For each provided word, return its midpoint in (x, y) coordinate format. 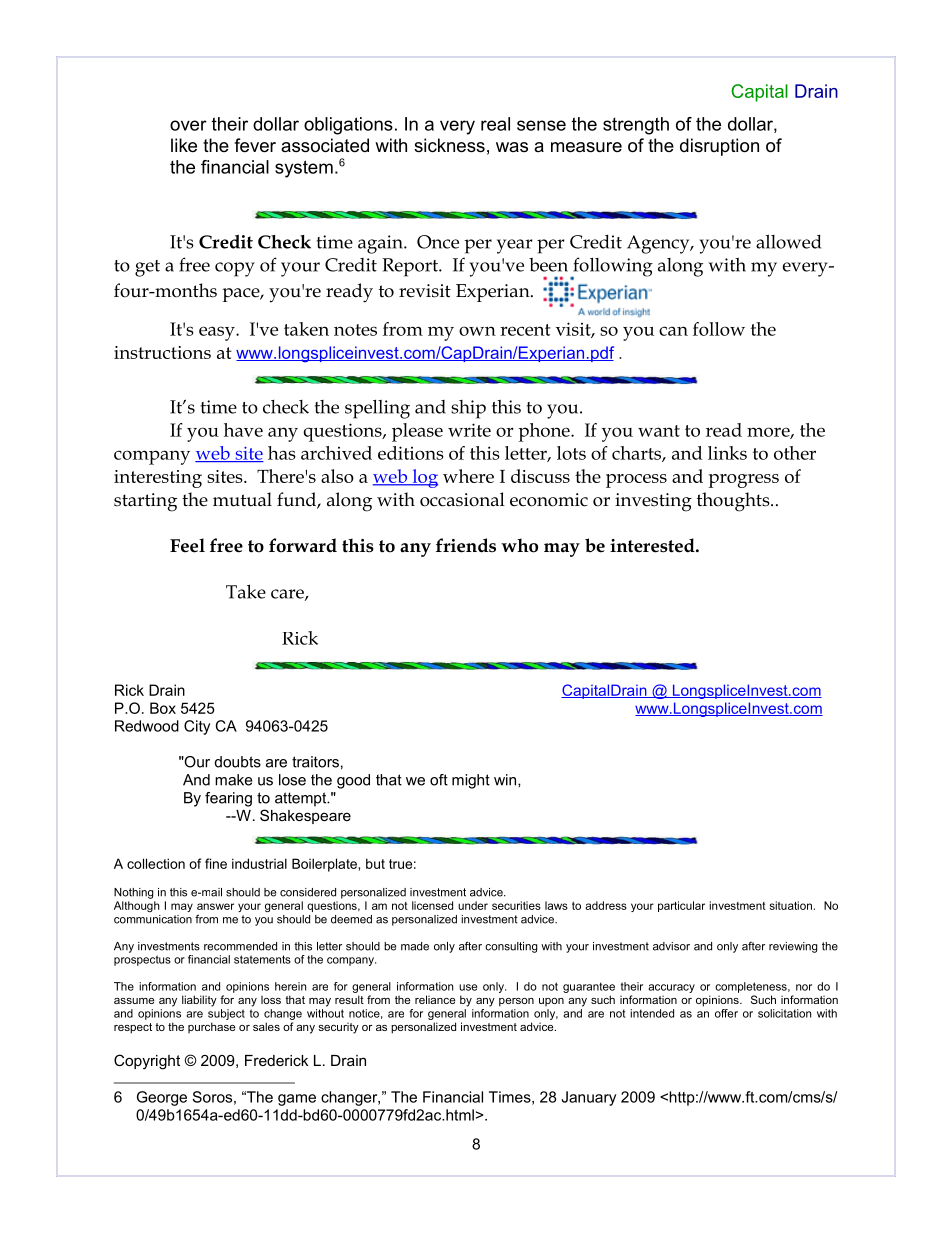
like (184, 145)
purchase (211, 1027)
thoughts (734, 502)
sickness (449, 145)
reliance (435, 999)
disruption (719, 147)
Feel (187, 545)
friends (466, 545)
